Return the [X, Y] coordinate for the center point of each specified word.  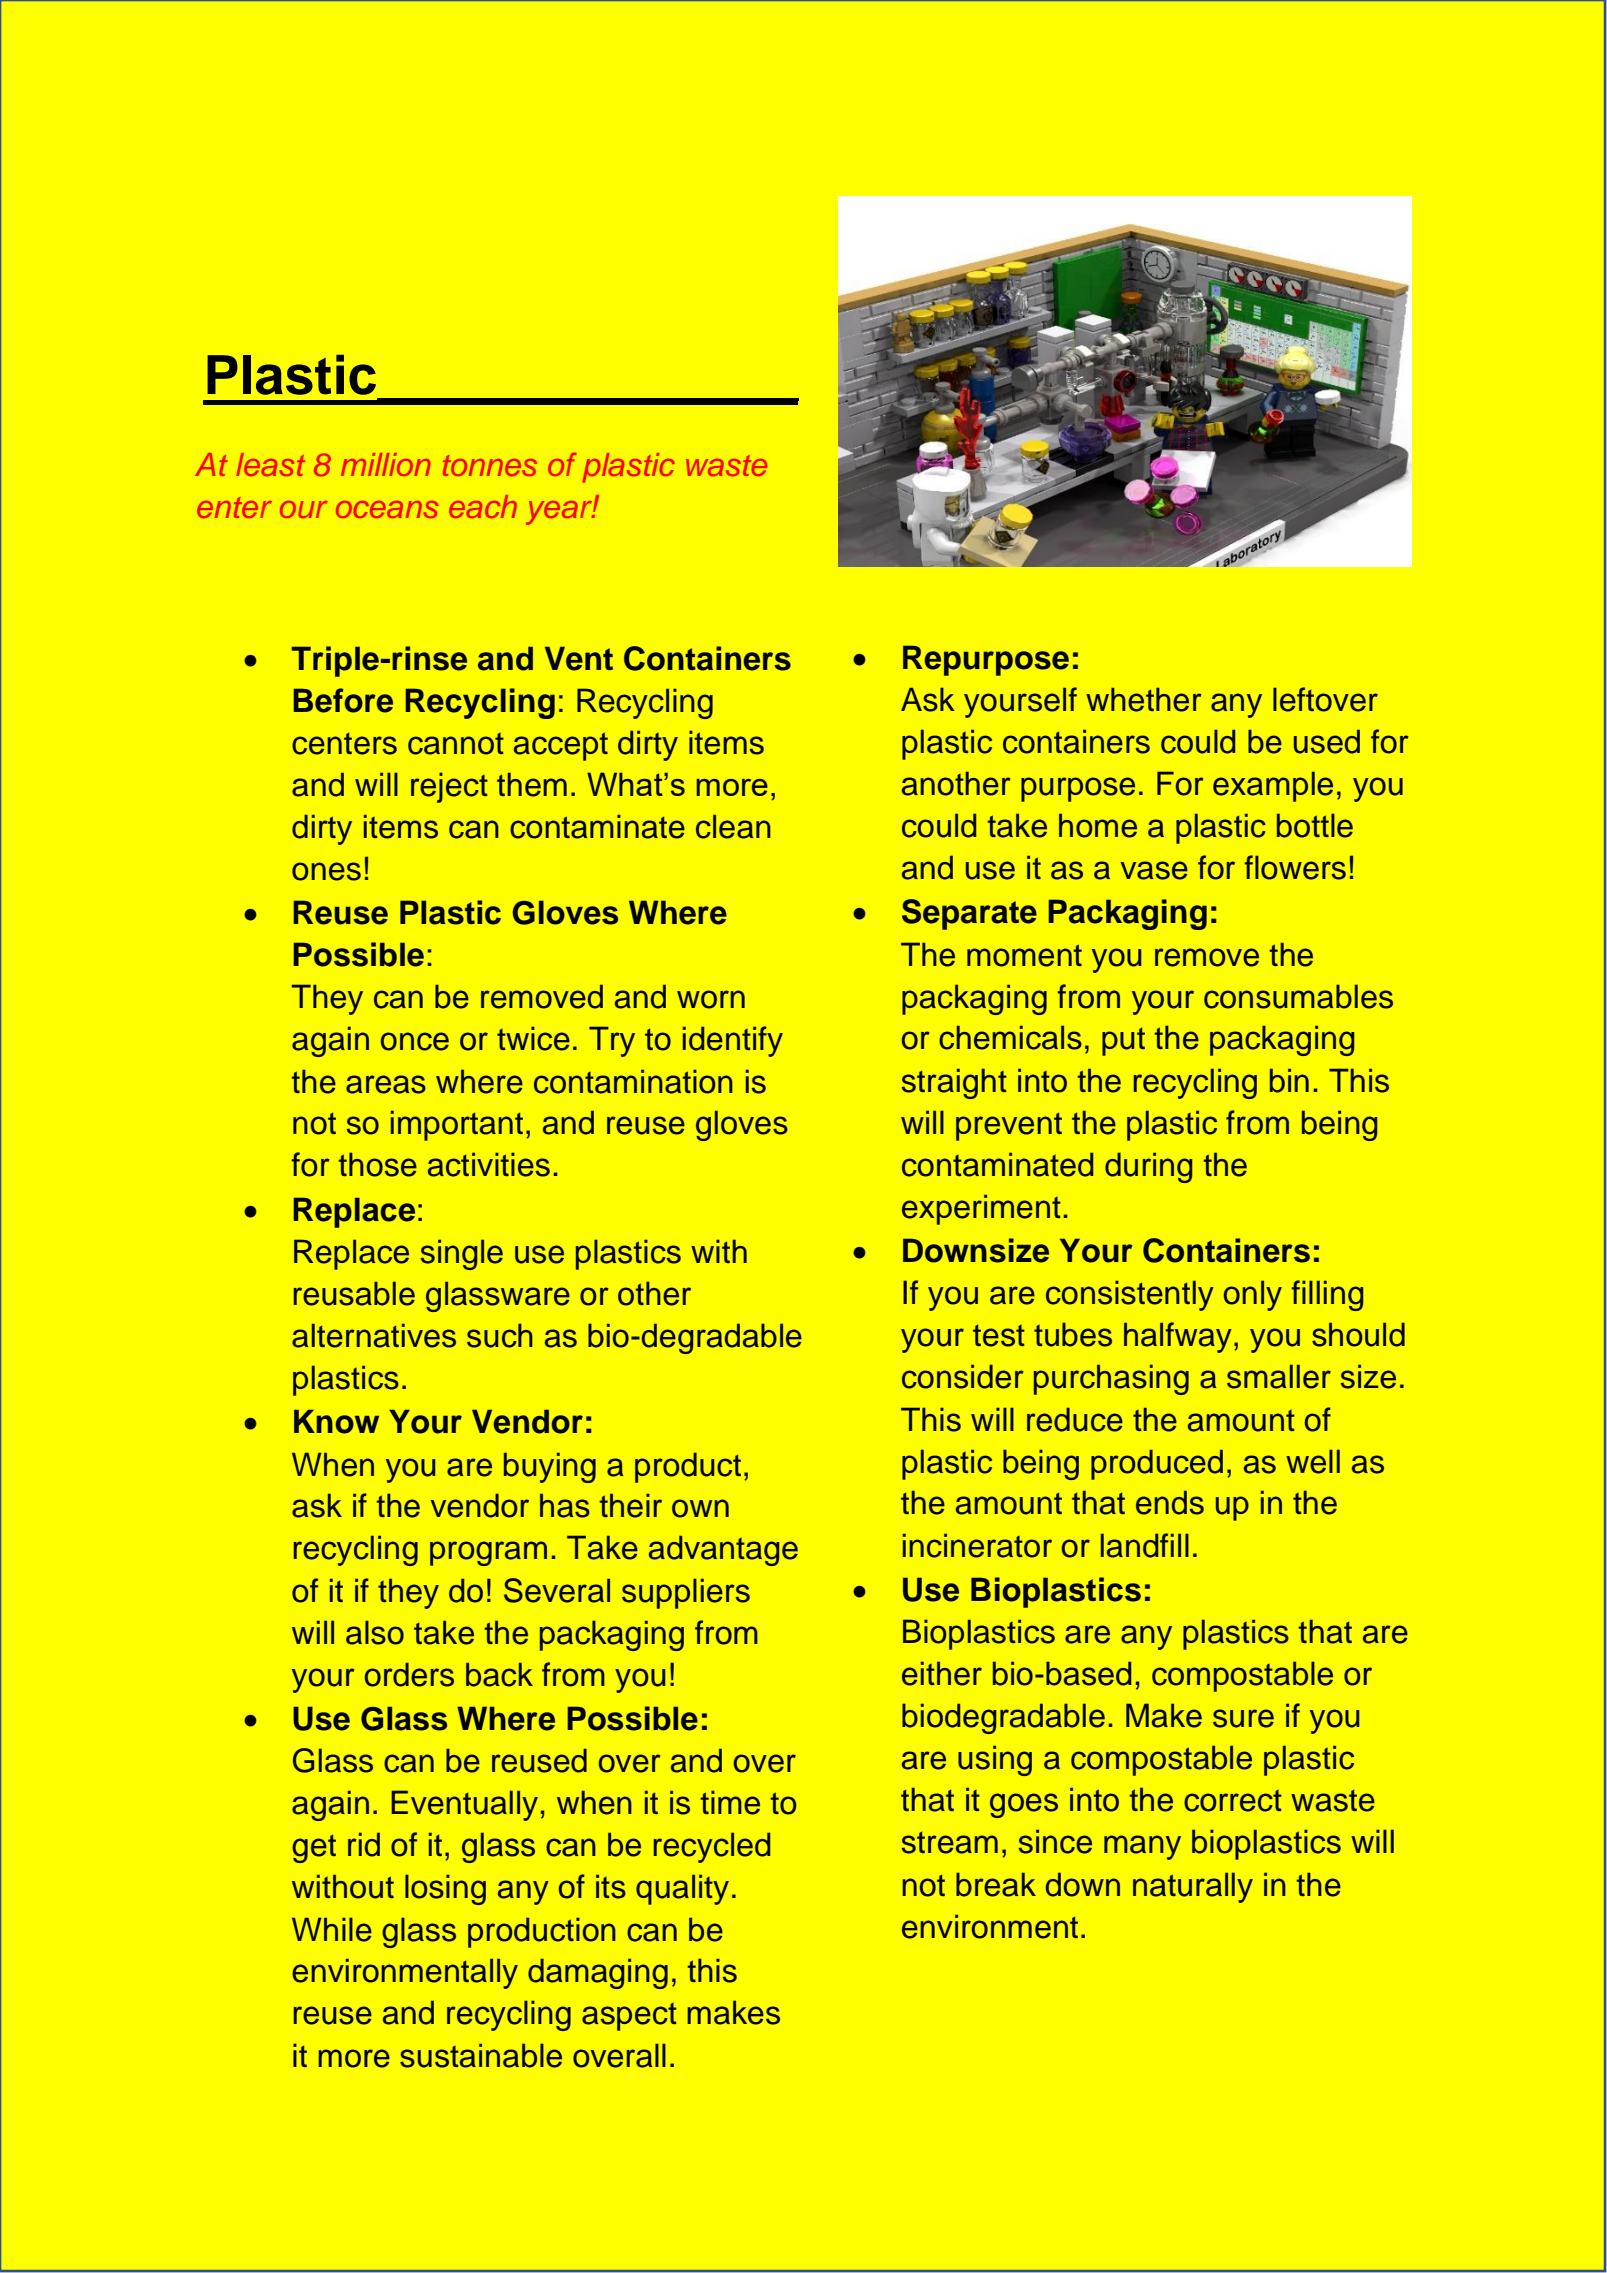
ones [326, 871]
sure [1243, 1718]
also [375, 1632]
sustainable [481, 2055]
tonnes [490, 465]
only [1253, 1295]
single [461, 1254]
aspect [629, 2017]
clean [733, 826]
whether [1144, 699]
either [942, 1673]
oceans [387, 509]
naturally [1193, 1887]
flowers [1295, 867]
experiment [981, 1209]
